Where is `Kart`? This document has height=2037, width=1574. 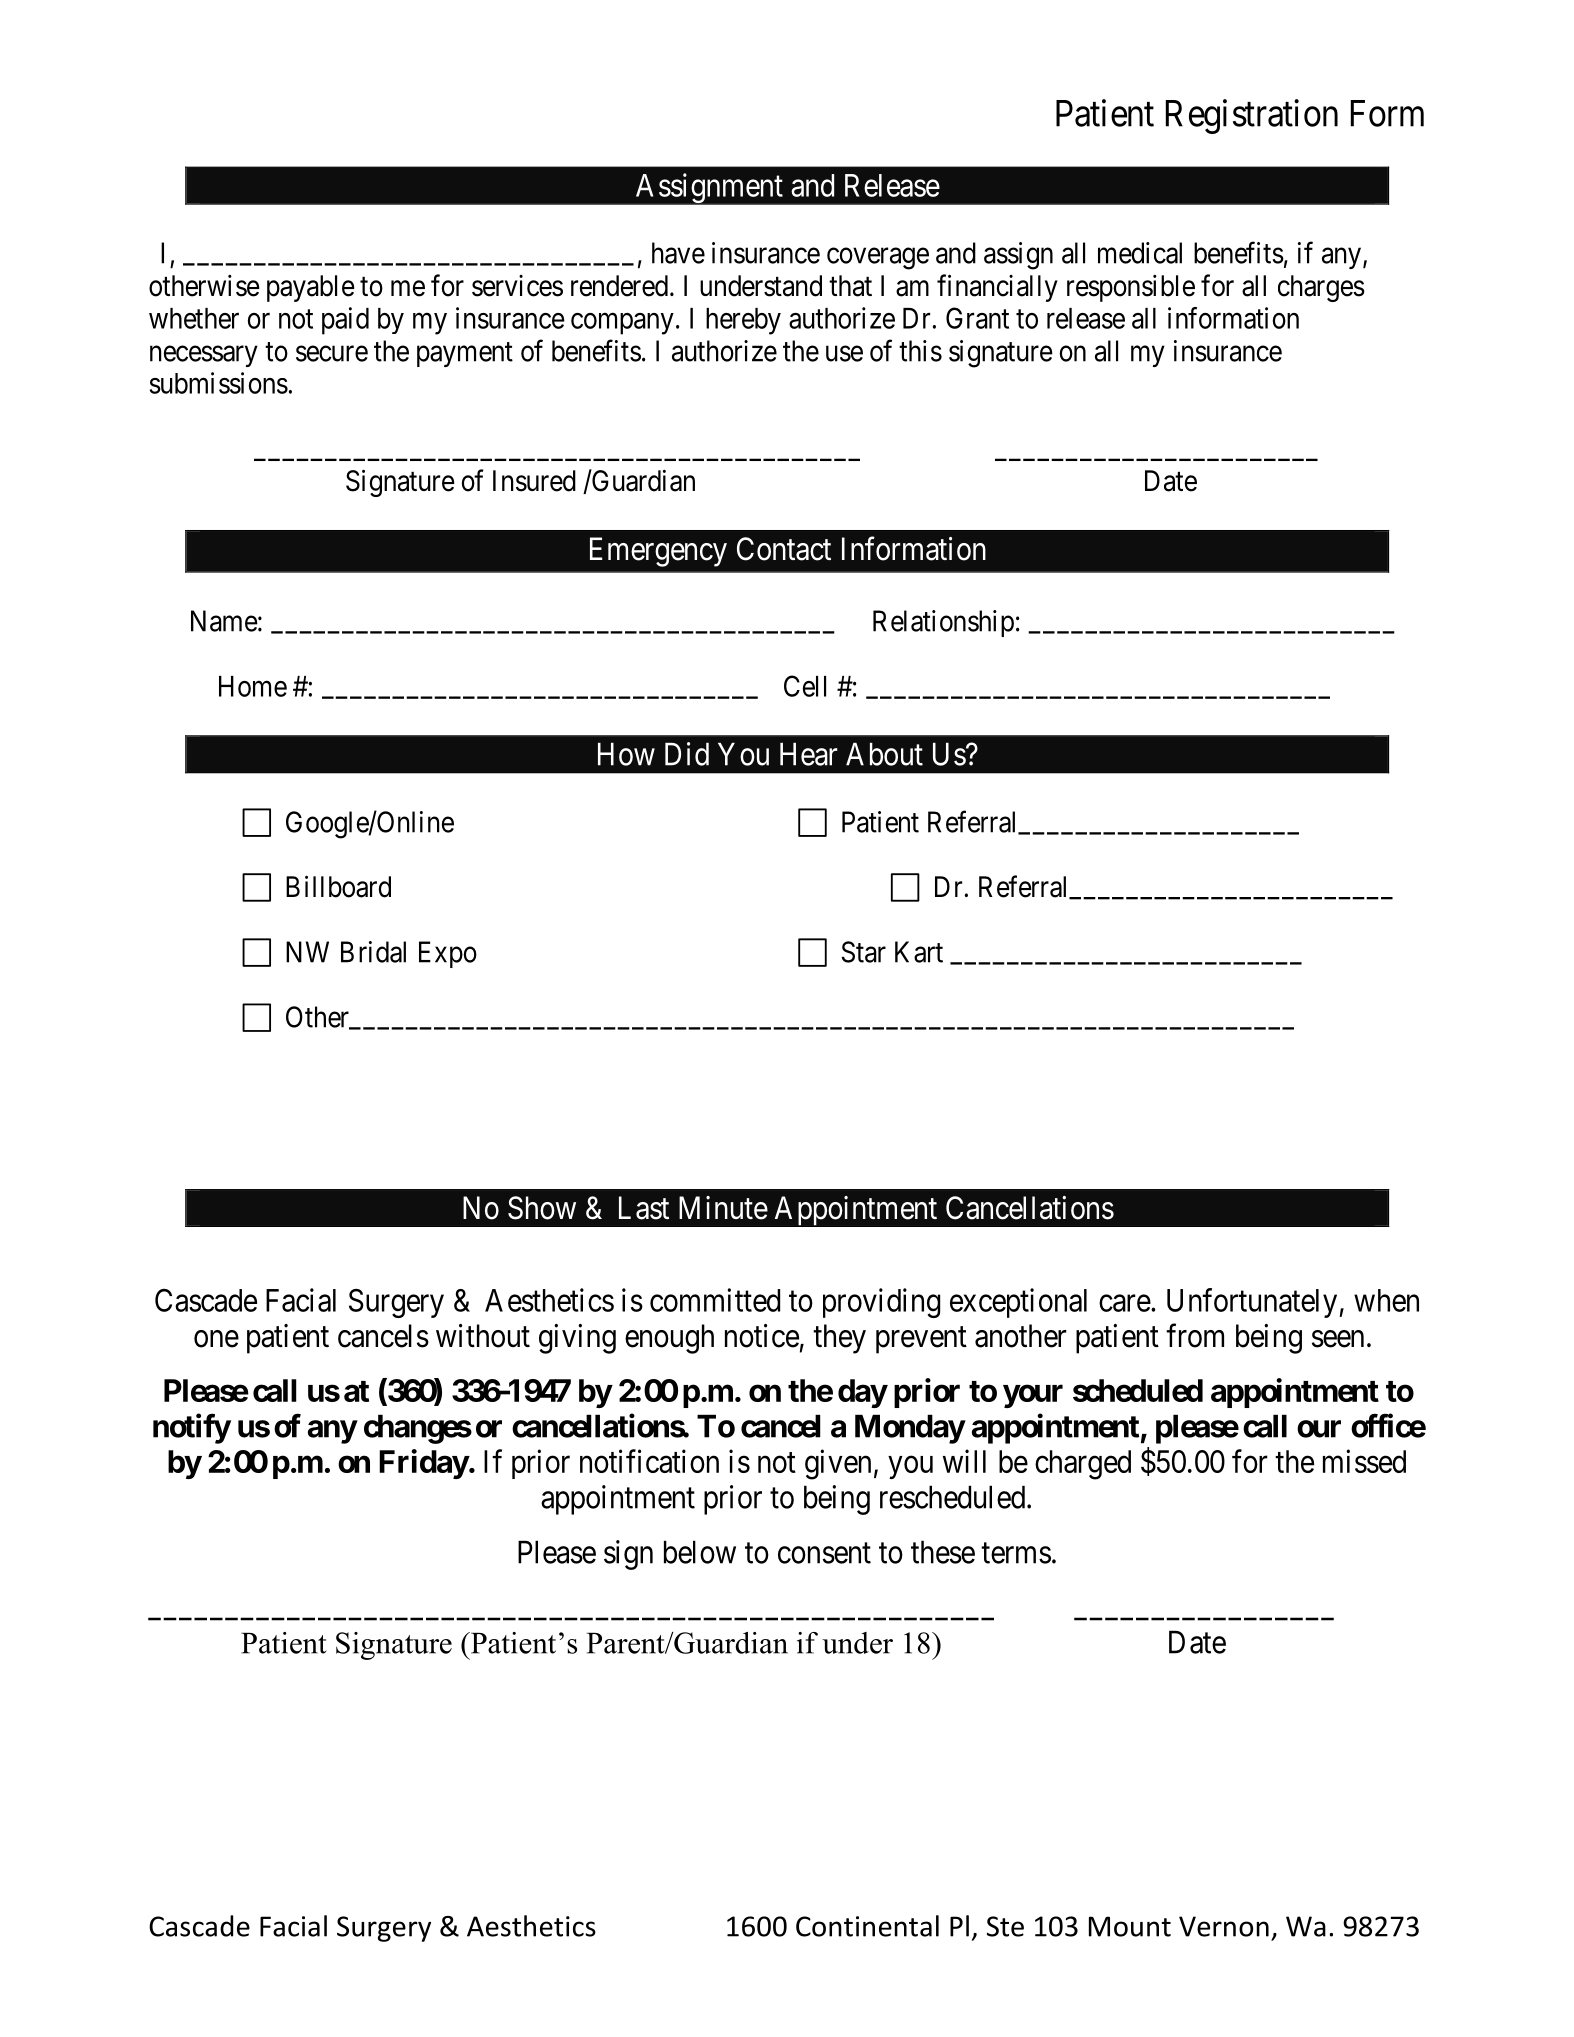 Kart is located at coordinates (919, 952).
